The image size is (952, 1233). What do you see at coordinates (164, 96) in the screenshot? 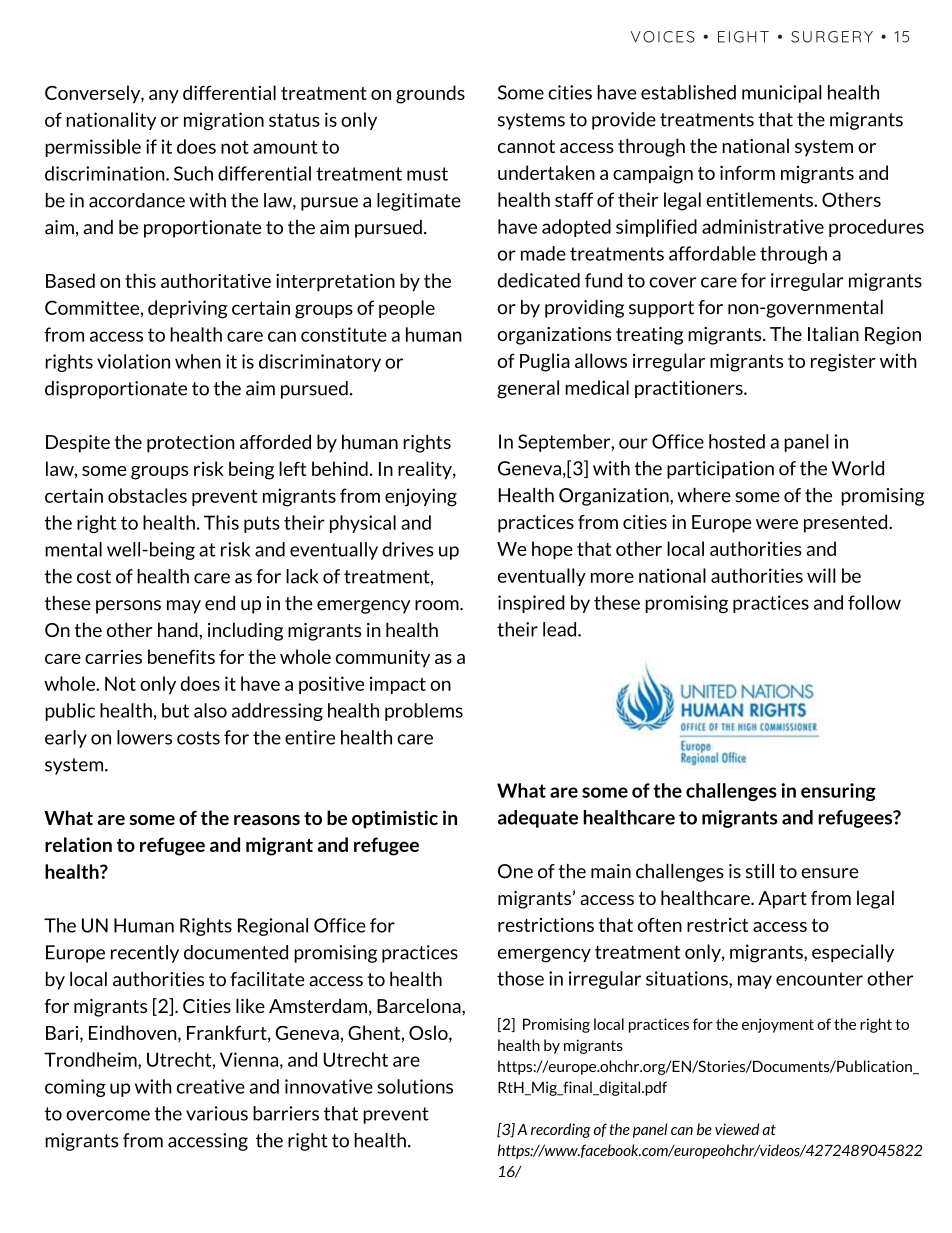
I see `any` at bounding box center [164, 96].
